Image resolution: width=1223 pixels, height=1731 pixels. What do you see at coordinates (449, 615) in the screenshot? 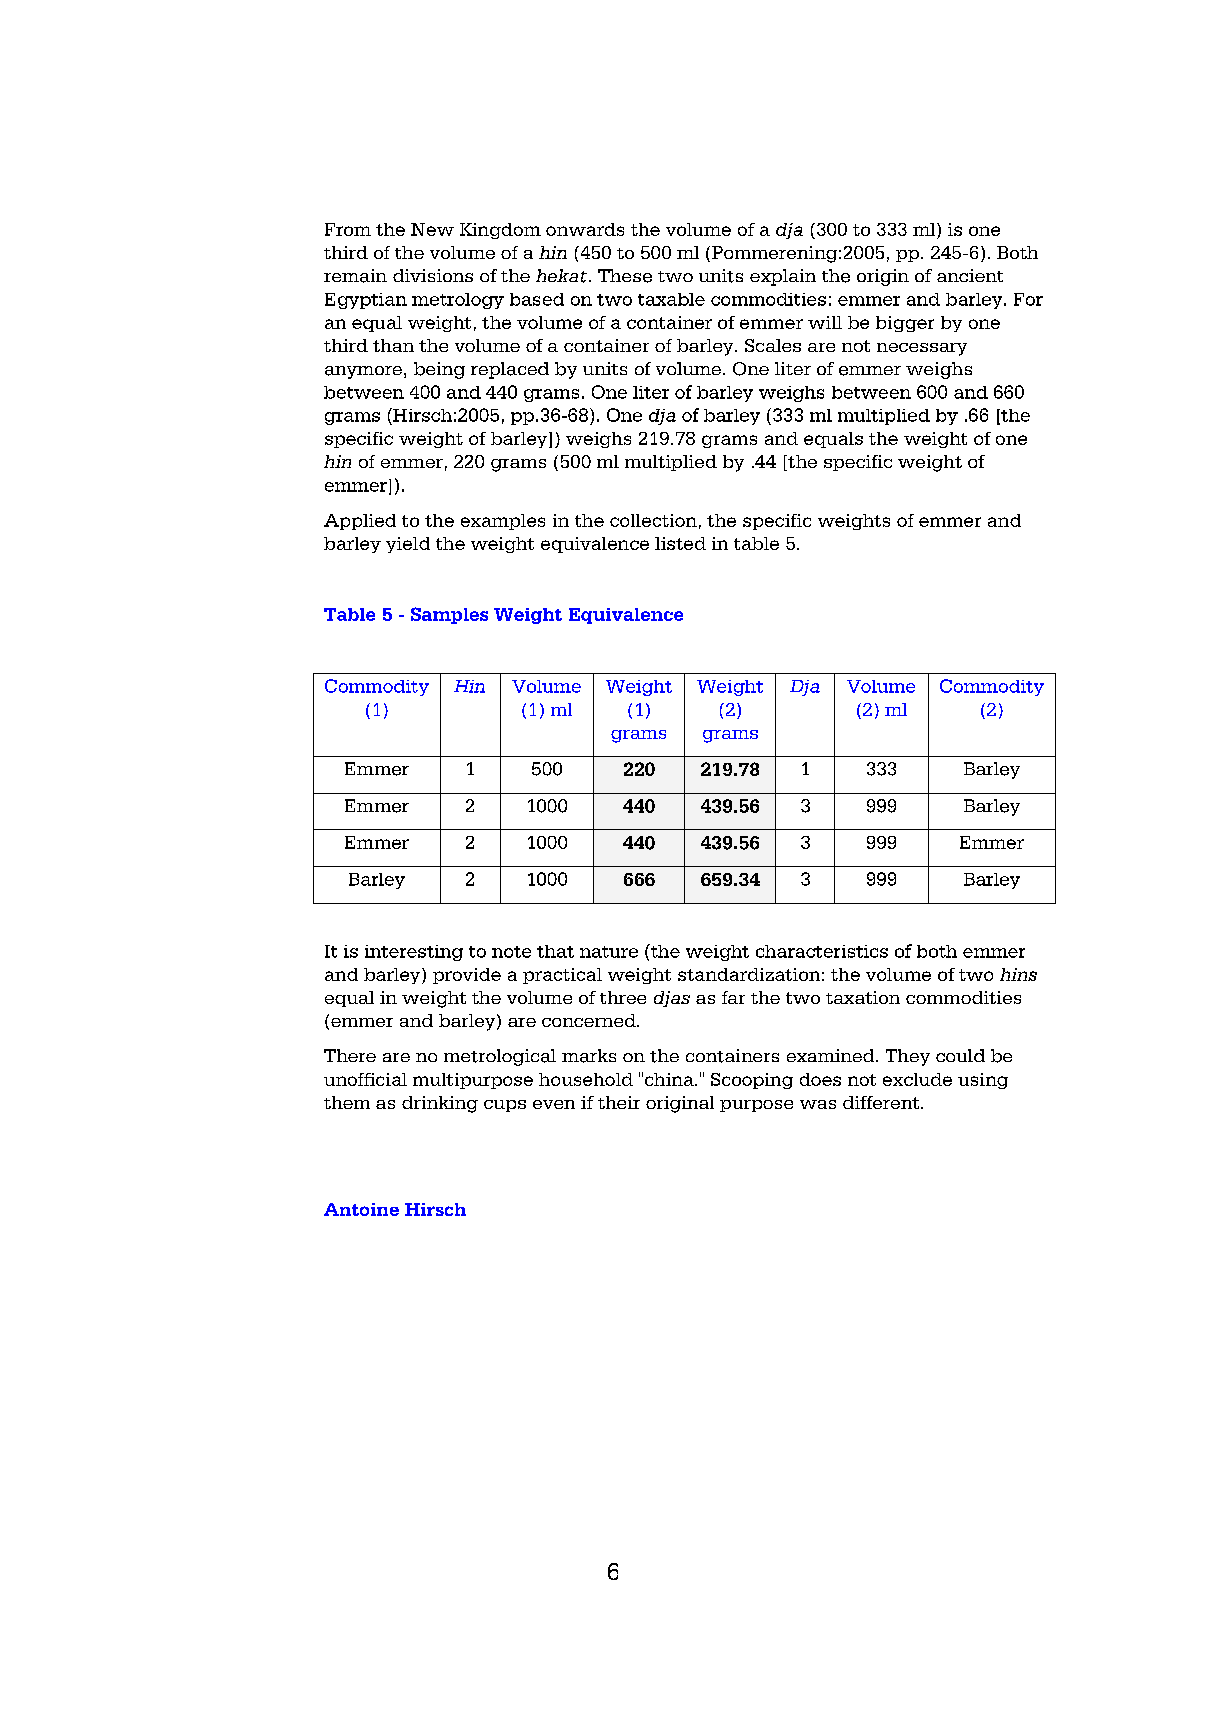
I see `Samples` at bounding box center [449, 615].
